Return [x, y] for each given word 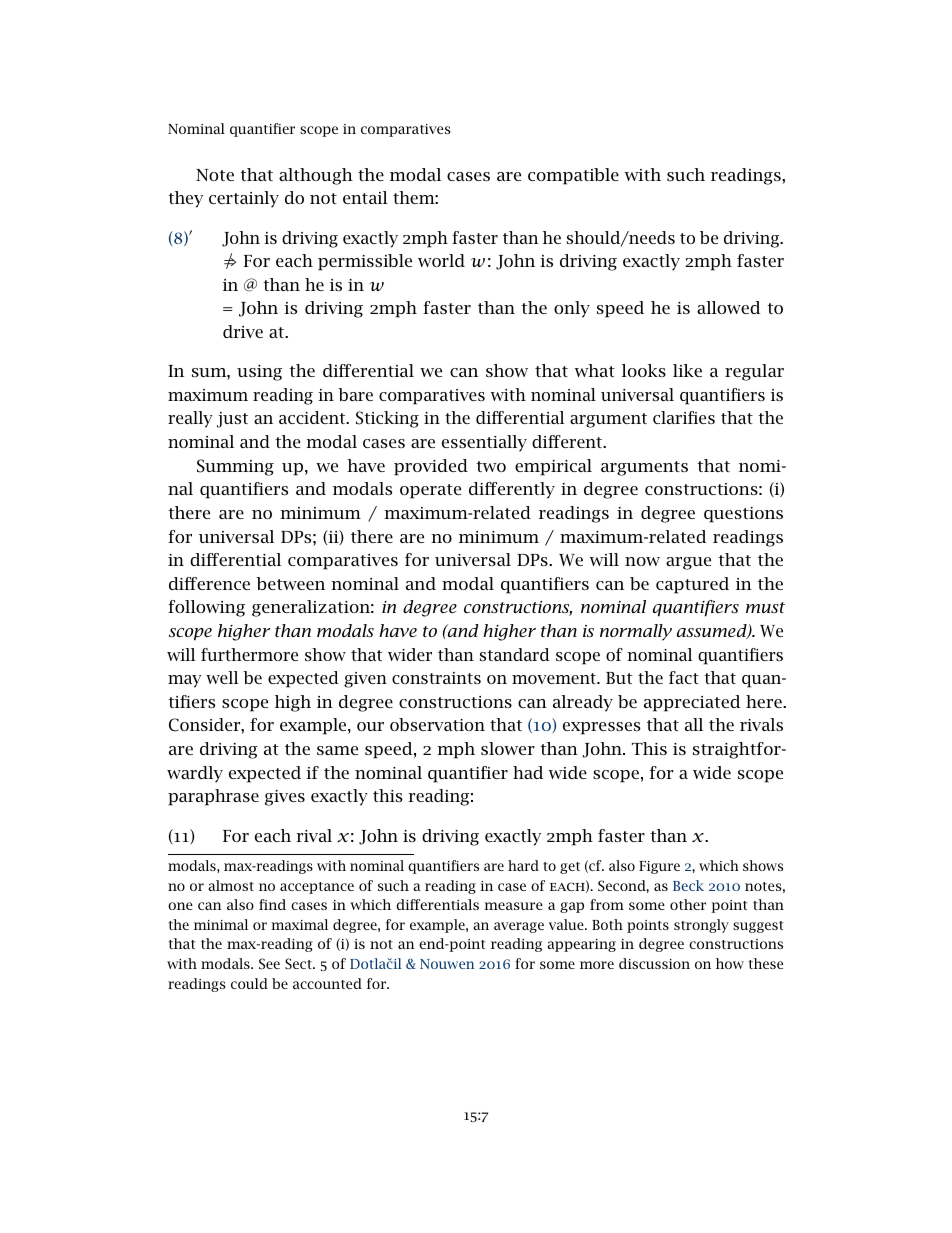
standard [515, 654]
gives [285, 798]
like [687, 370]
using [259, 373]
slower [508, 748]
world [441, 260]
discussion [654, 963]
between [290, 583]
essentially [484, 443]
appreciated [692, 703]
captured [692, 585]
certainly [244, 199]
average [519, 927]
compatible [573, 176]
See [269, 964]
